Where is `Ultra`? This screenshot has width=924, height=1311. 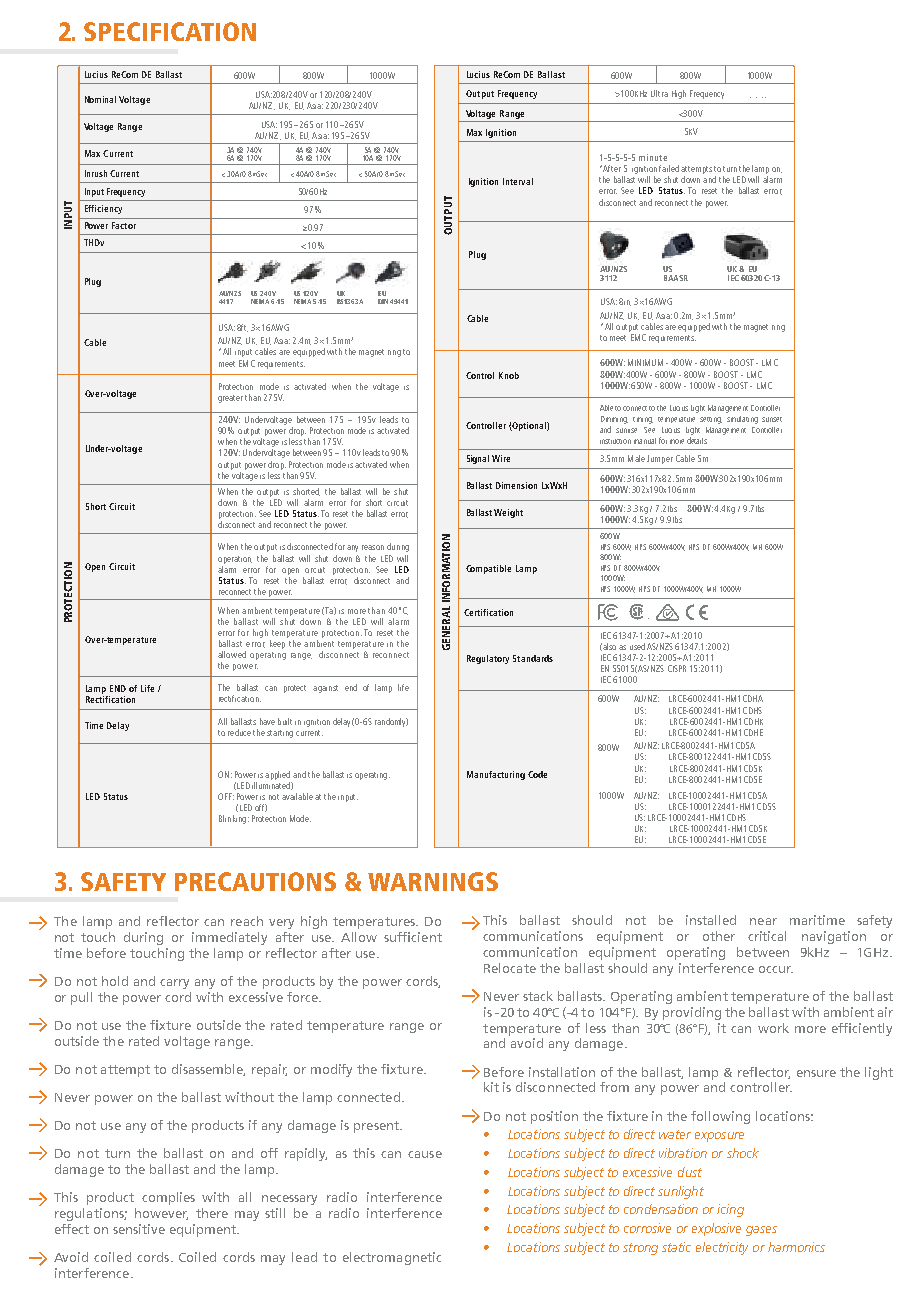
Ultra is located at coordinates (659, 93).
